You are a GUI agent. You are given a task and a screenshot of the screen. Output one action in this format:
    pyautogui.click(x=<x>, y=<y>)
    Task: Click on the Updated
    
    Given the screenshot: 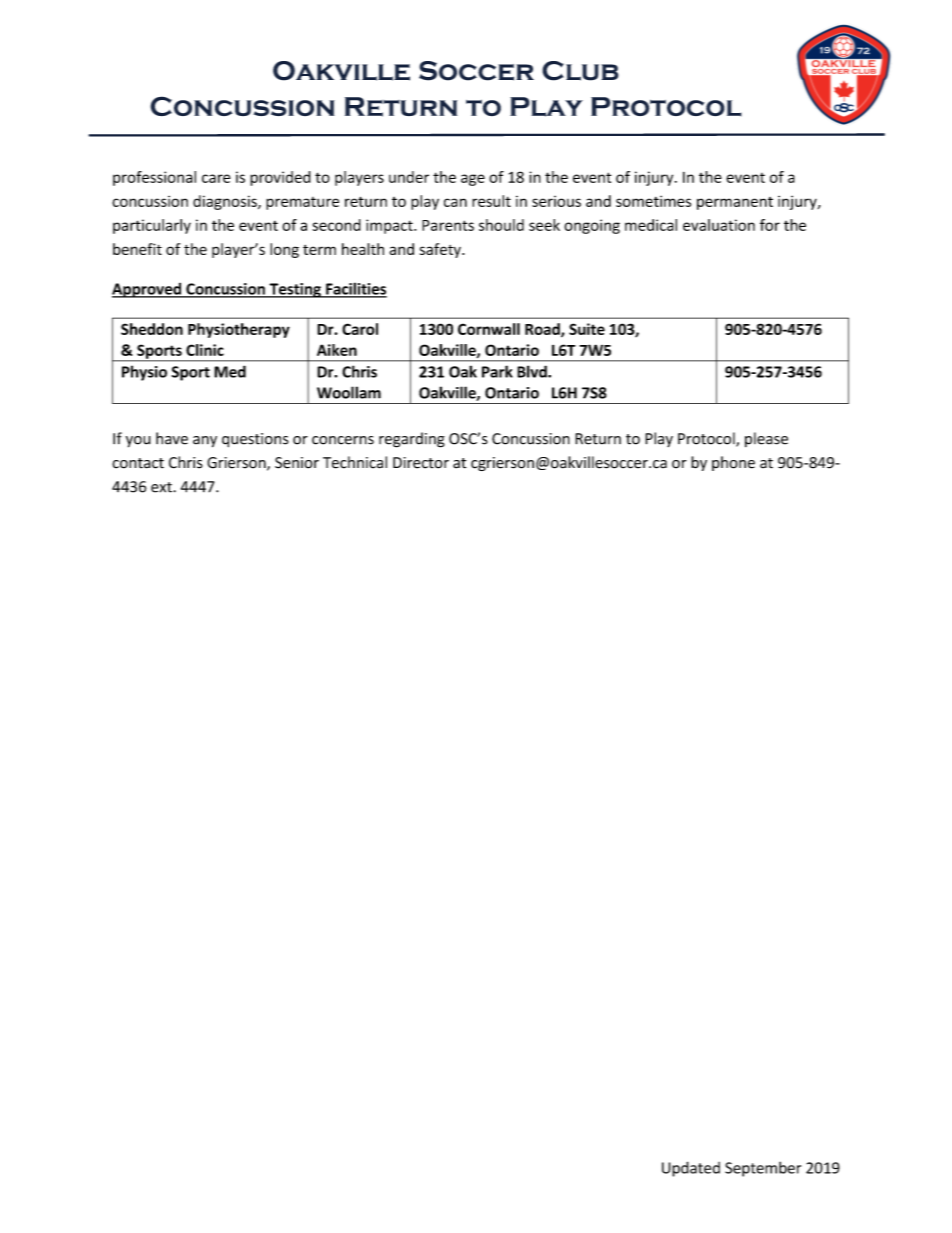 What is the action you would take?
    pyautogui.click(x=691, y=1169)
